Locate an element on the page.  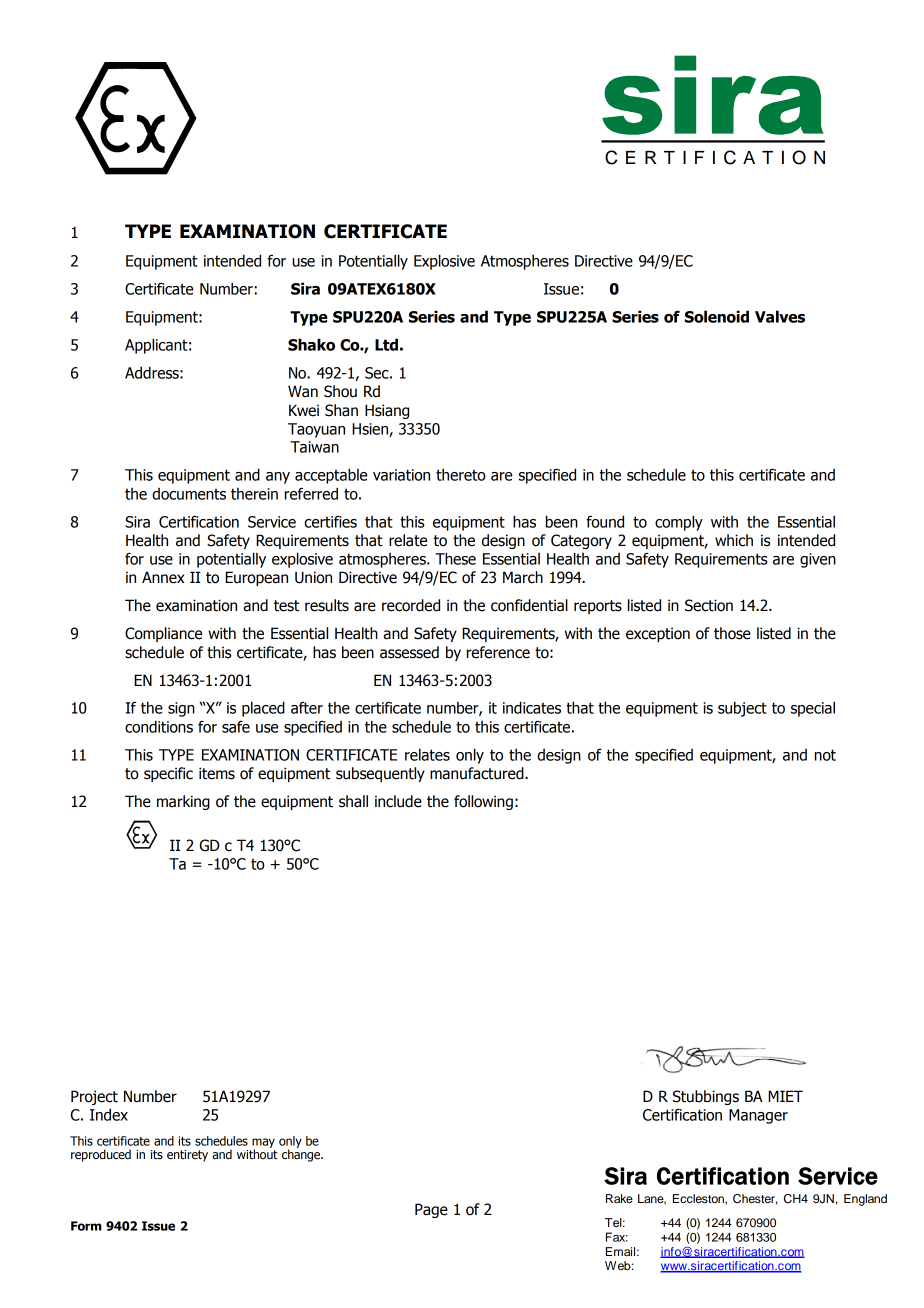
not is located at coordinates (825, 755).
